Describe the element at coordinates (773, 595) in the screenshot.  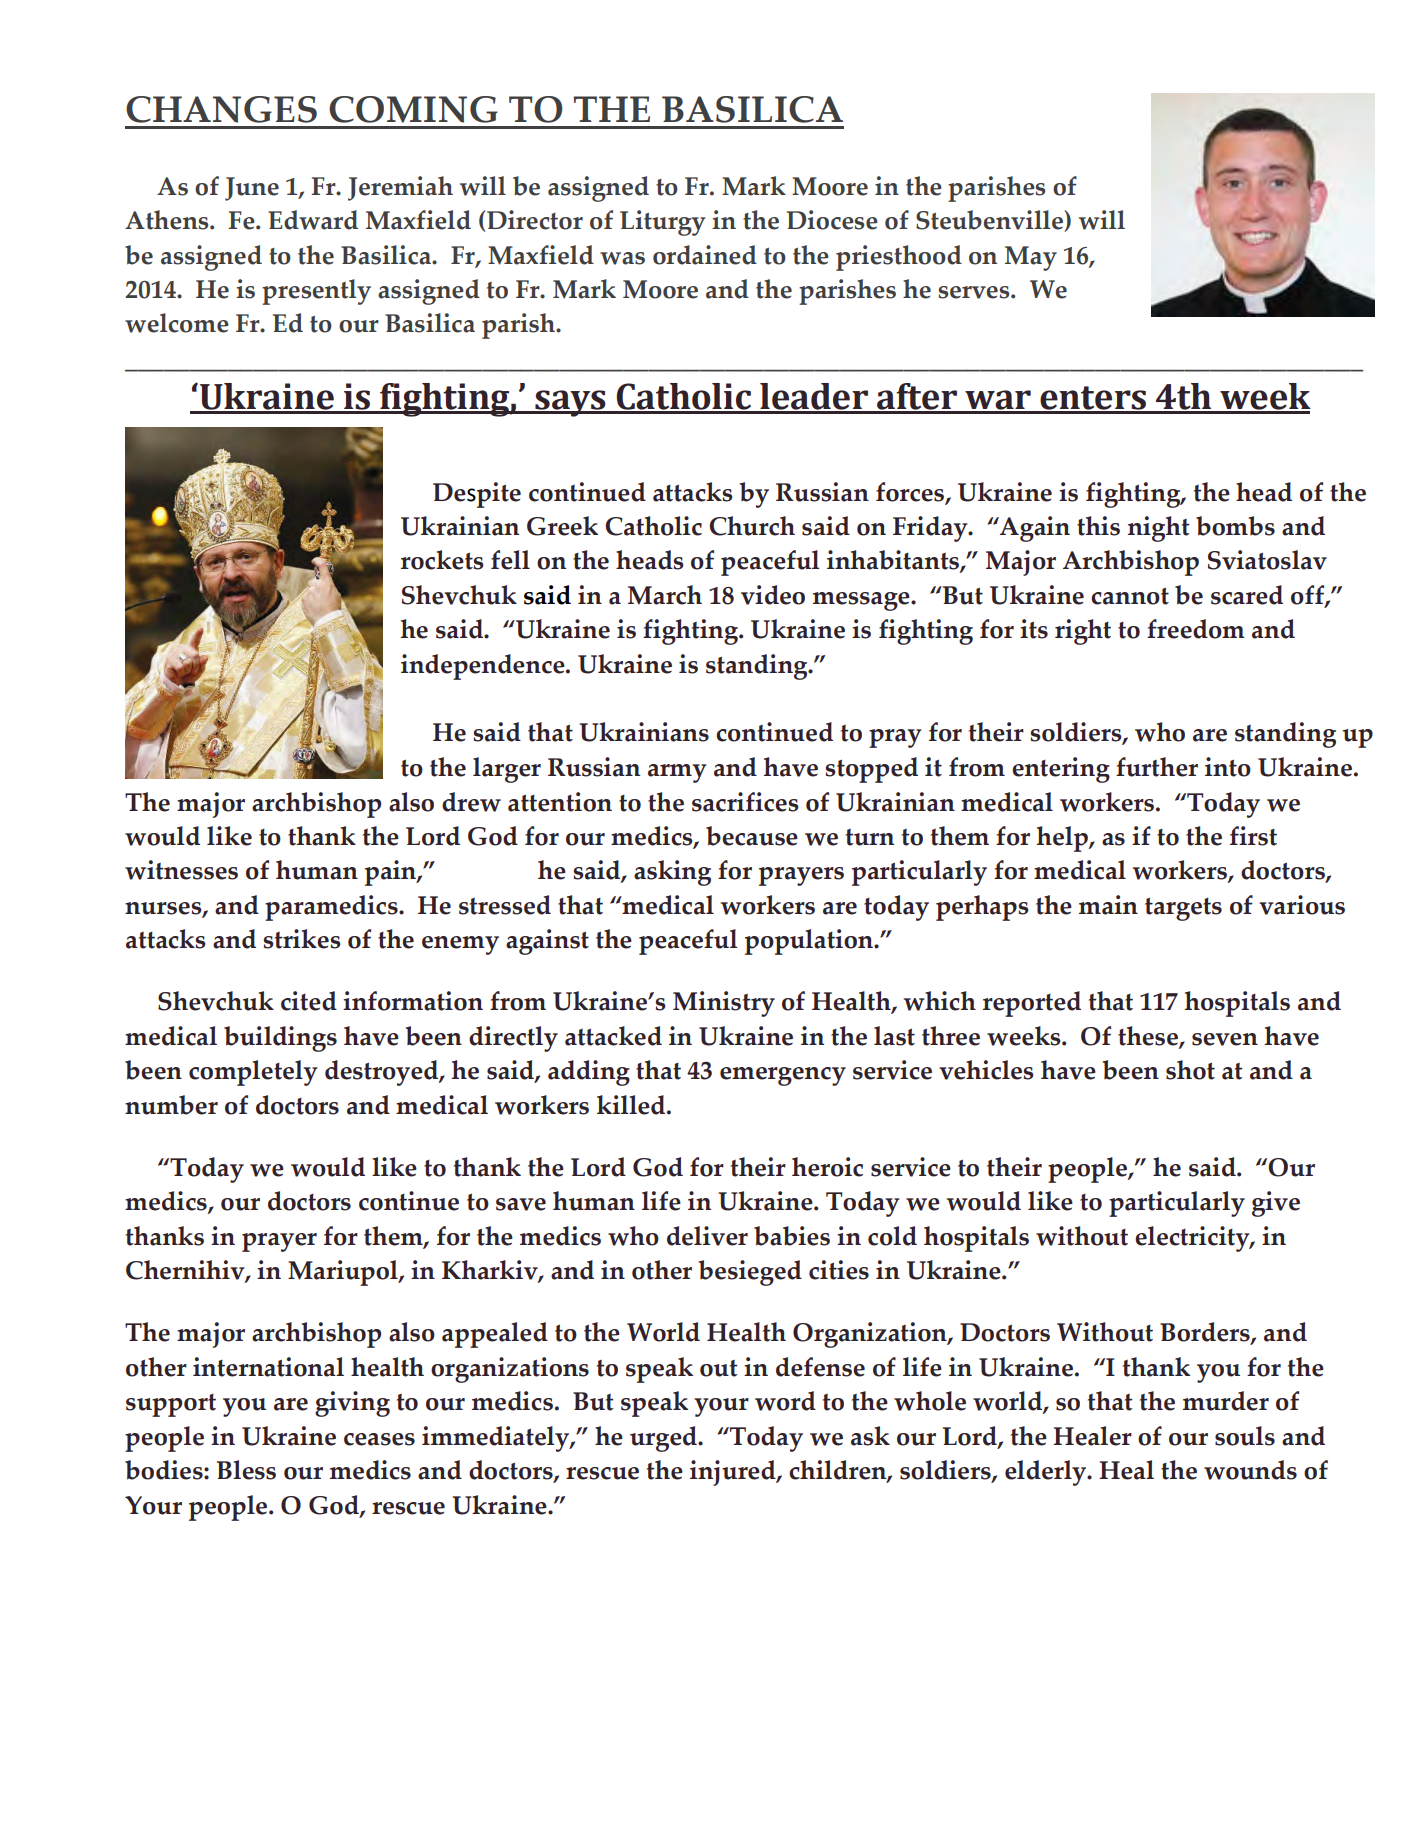
I see `video` at that location.
